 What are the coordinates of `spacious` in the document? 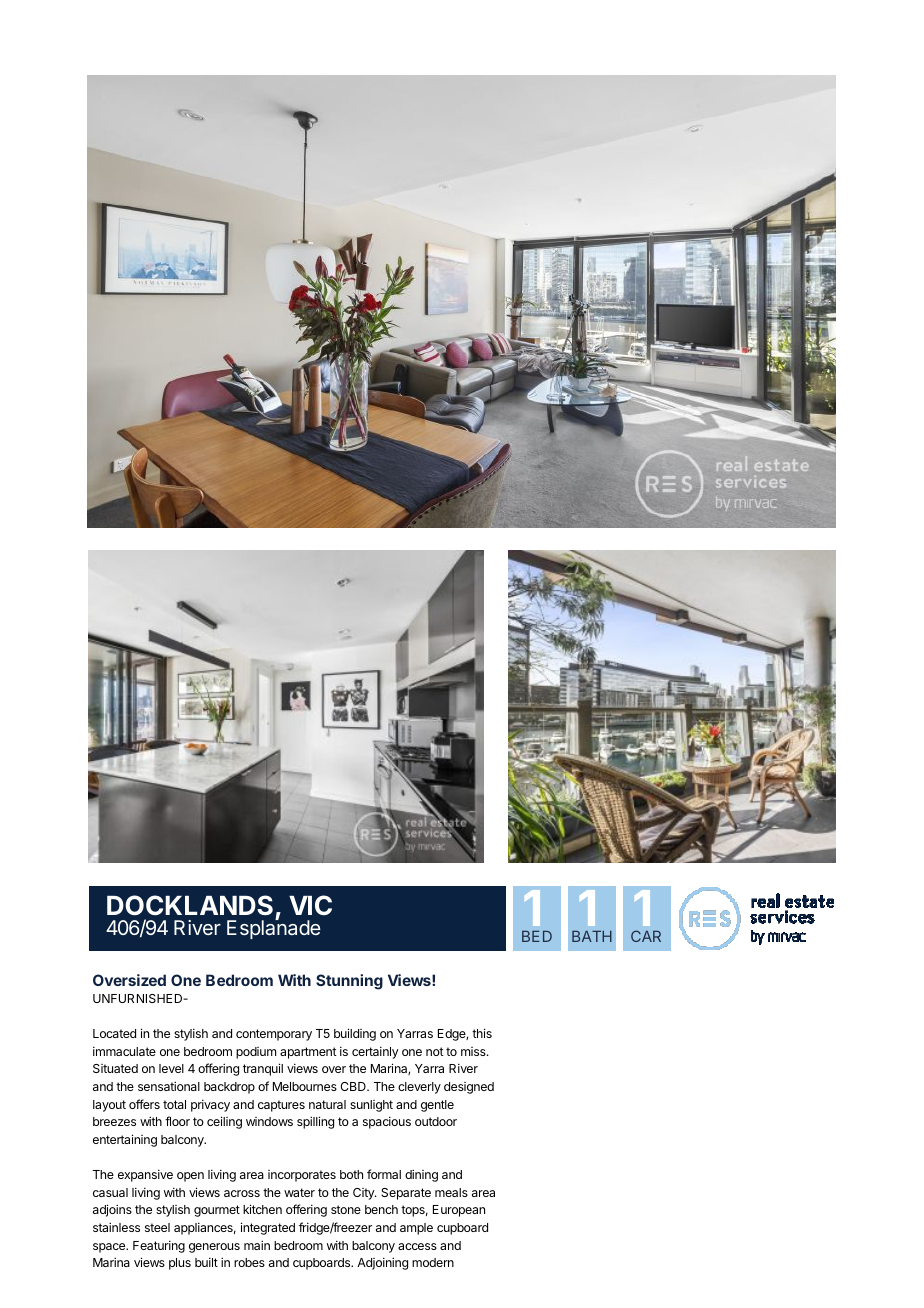 It's located at (387, 1122).
